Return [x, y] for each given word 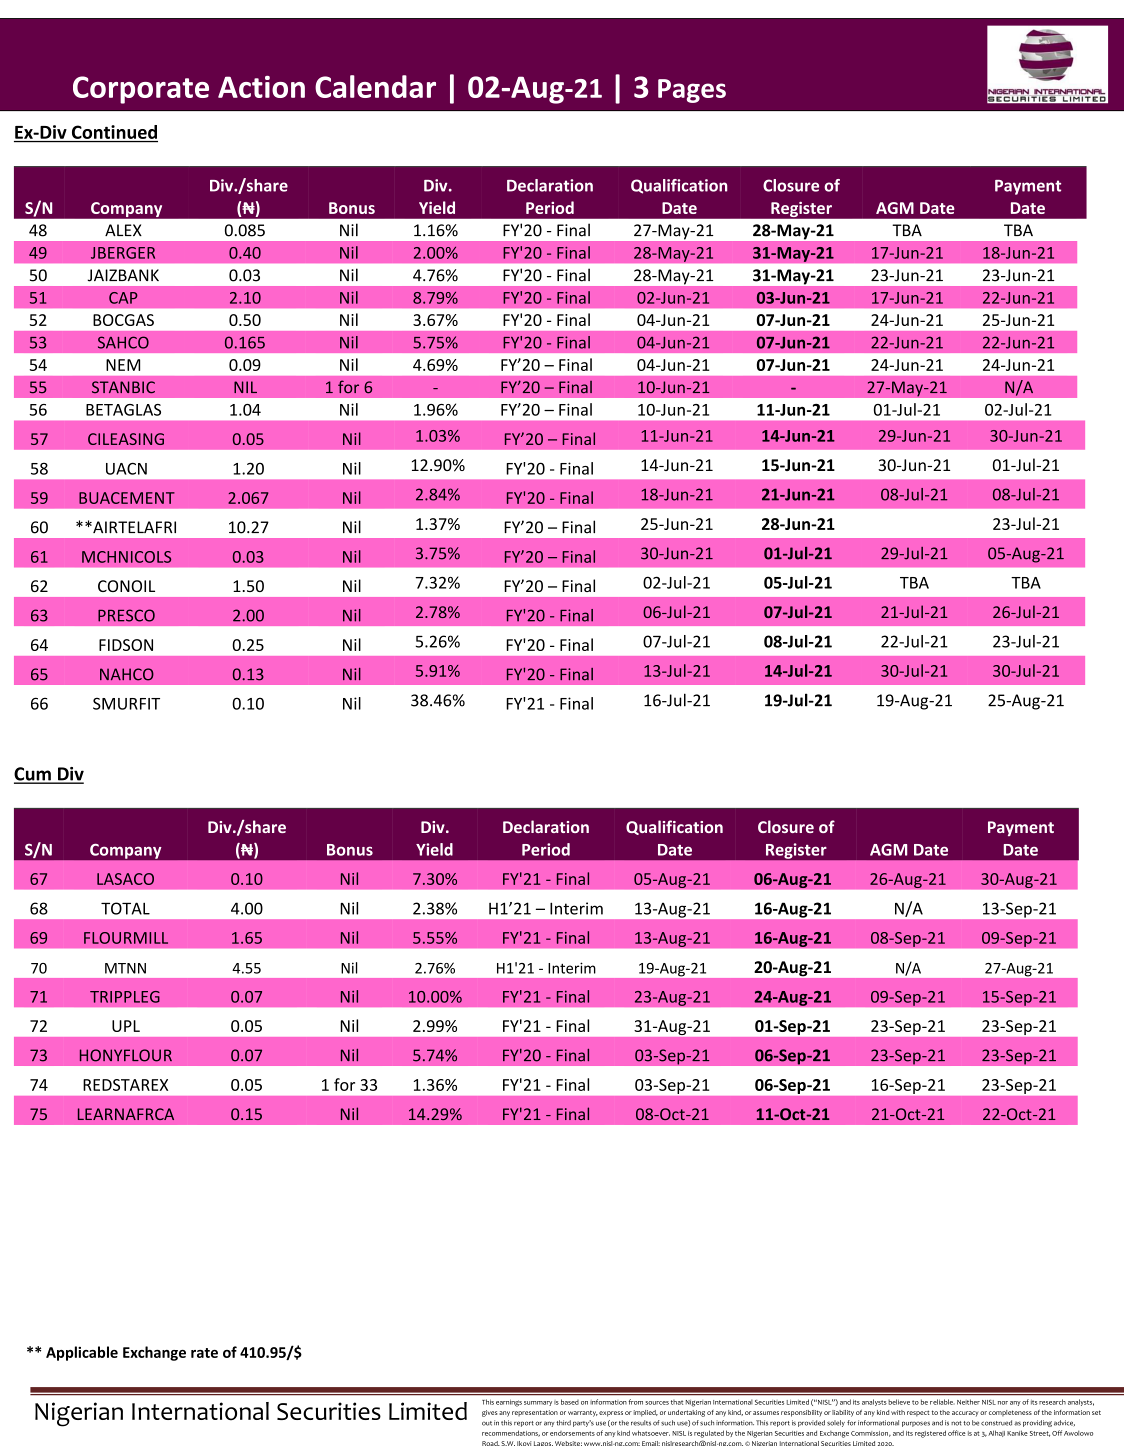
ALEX [123, 230]
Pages [692, 91]
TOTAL [125, 908]
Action [261, 87]
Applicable [82, 1353]
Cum [33, 775]
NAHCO [127, 674]
